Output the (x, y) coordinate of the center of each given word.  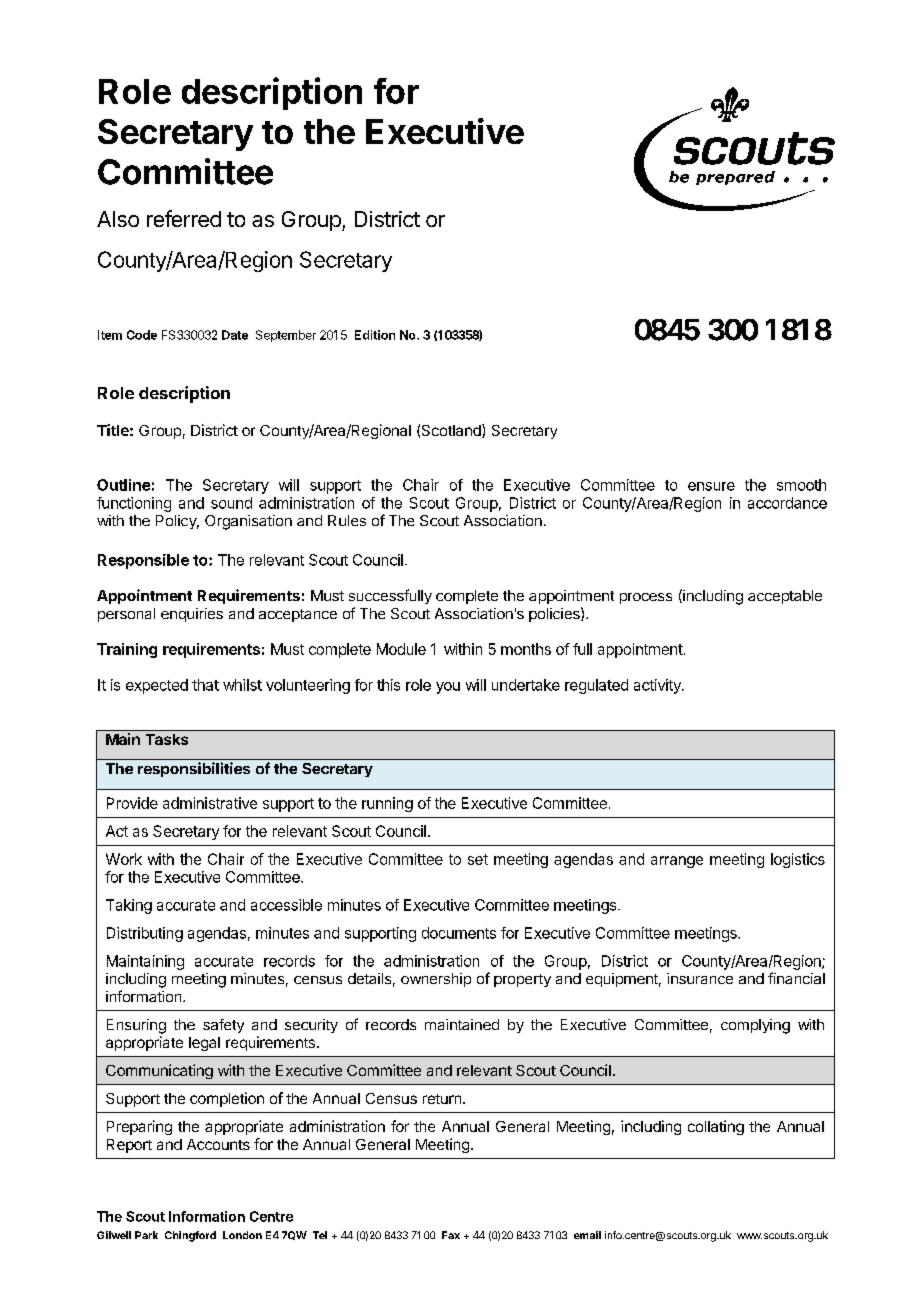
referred (184, 218)
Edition (375, 335)
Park (146, 1235)
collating (716, 1127)
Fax (451, 1235)
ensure (711, 486)
